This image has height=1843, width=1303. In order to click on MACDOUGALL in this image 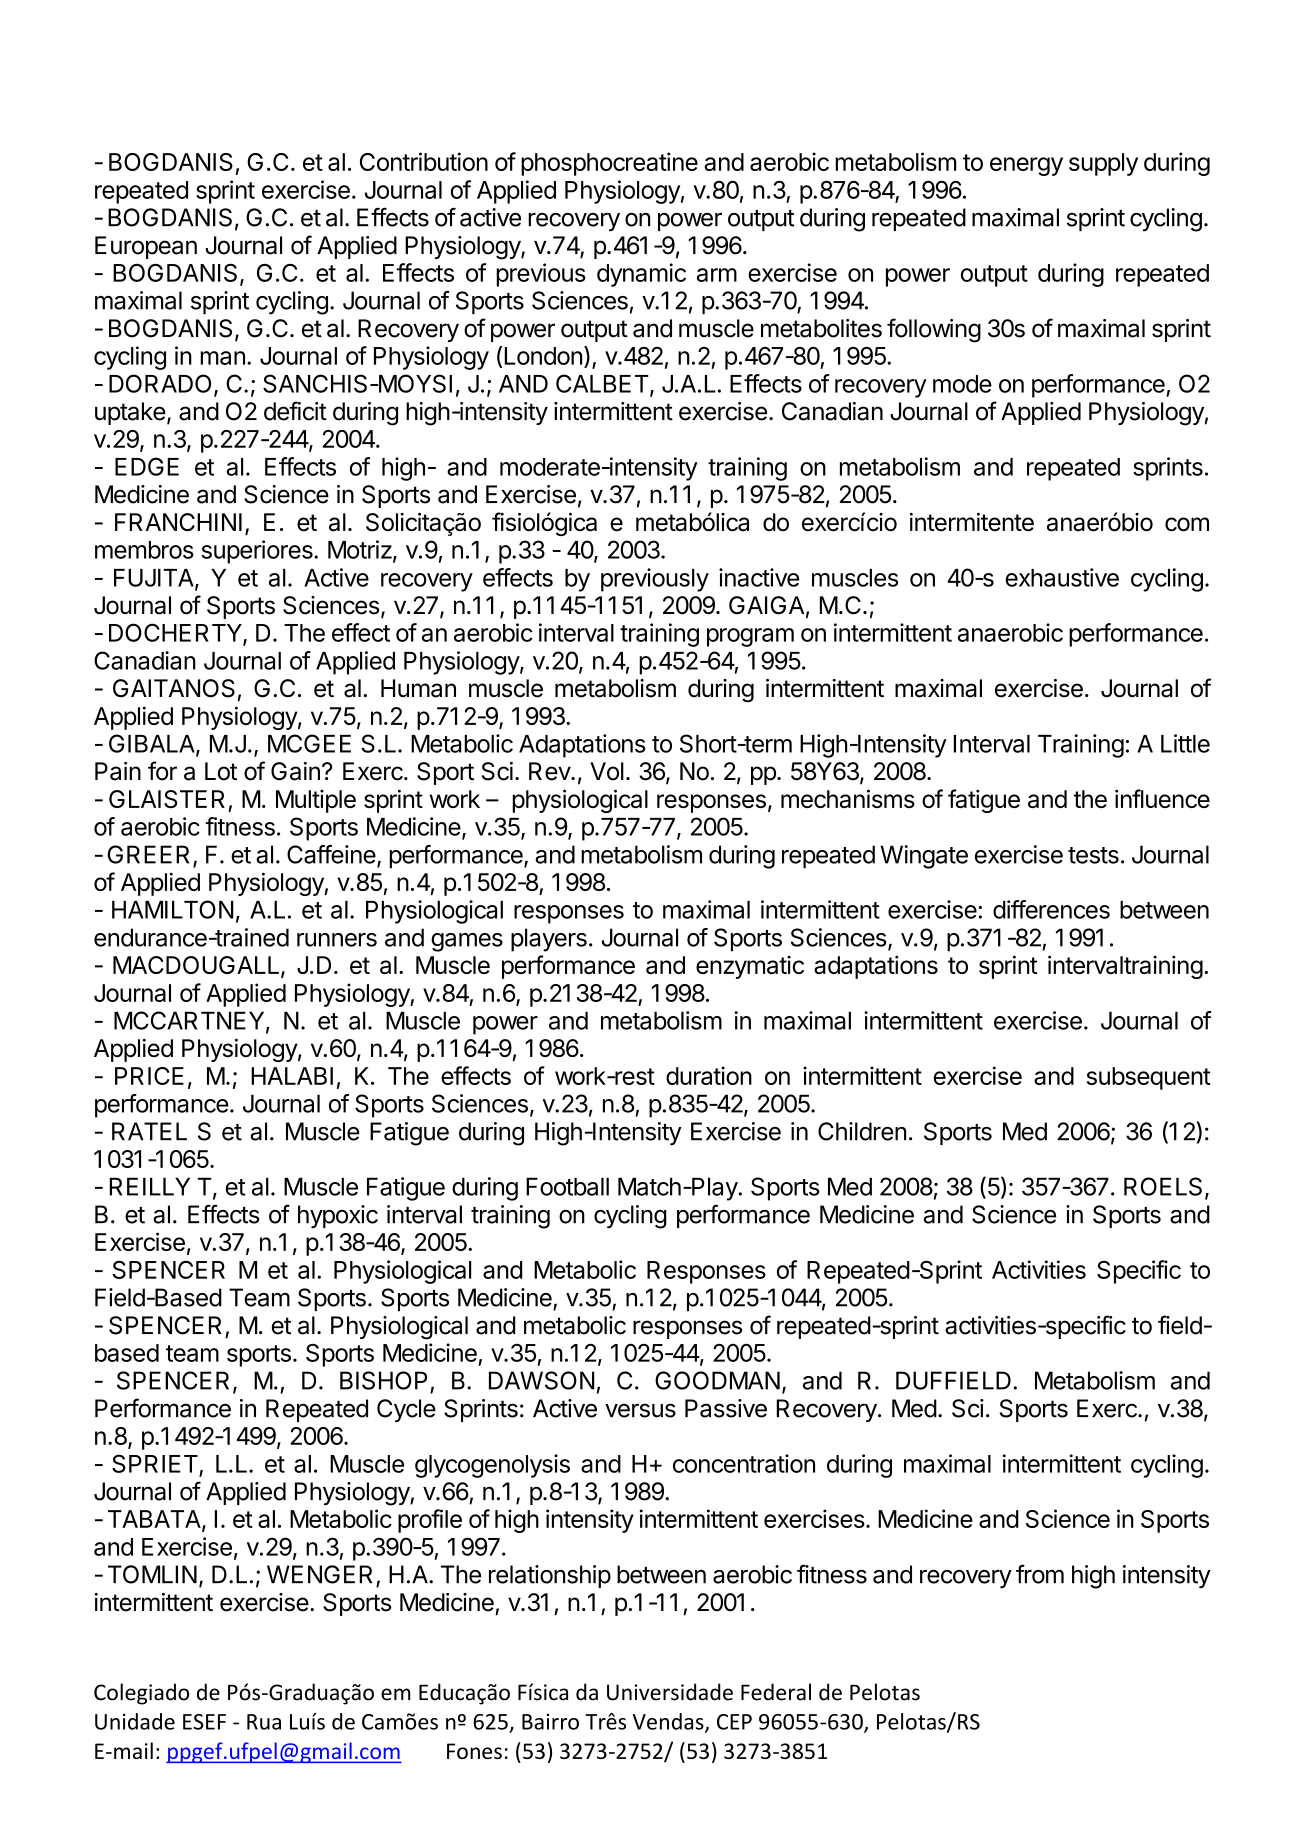, I will do `click(197, 966)`.
